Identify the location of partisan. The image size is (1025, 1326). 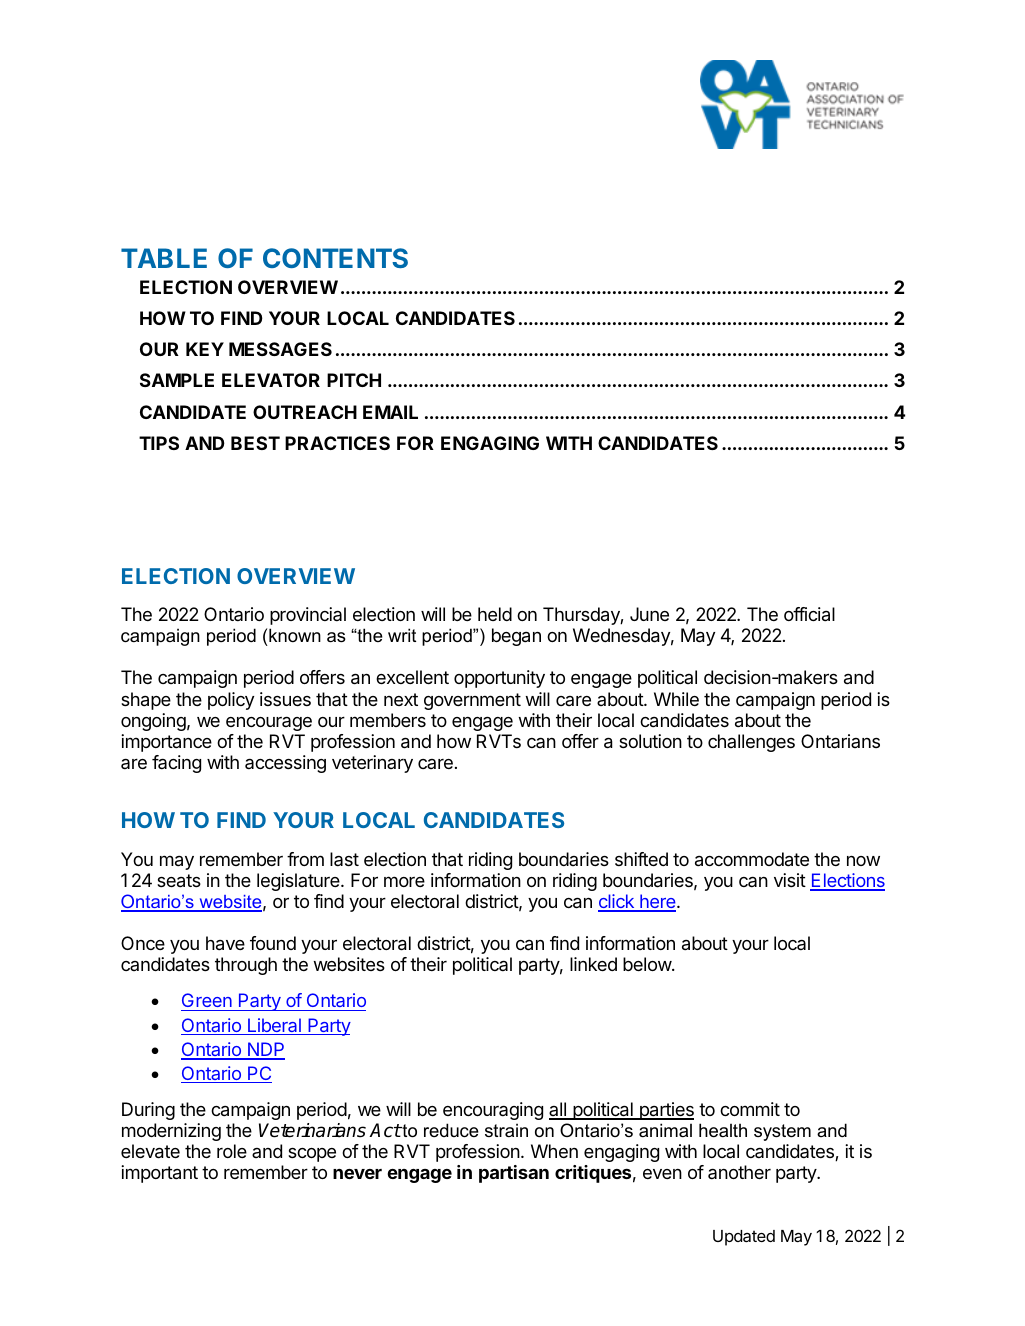
(514, 1174).
